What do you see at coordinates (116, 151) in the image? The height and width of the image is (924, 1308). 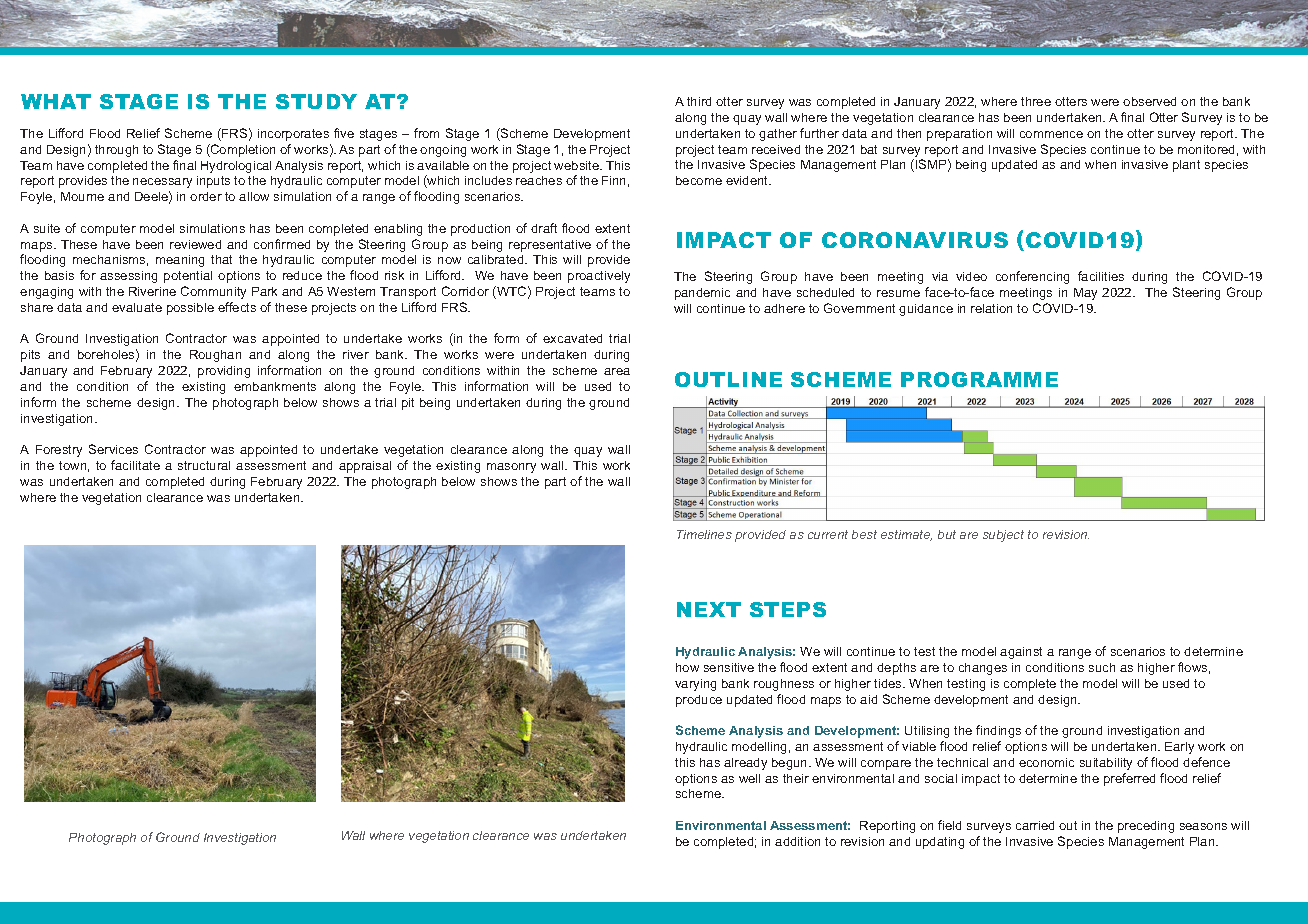 I see `through` at bounding box center [116, 151].
